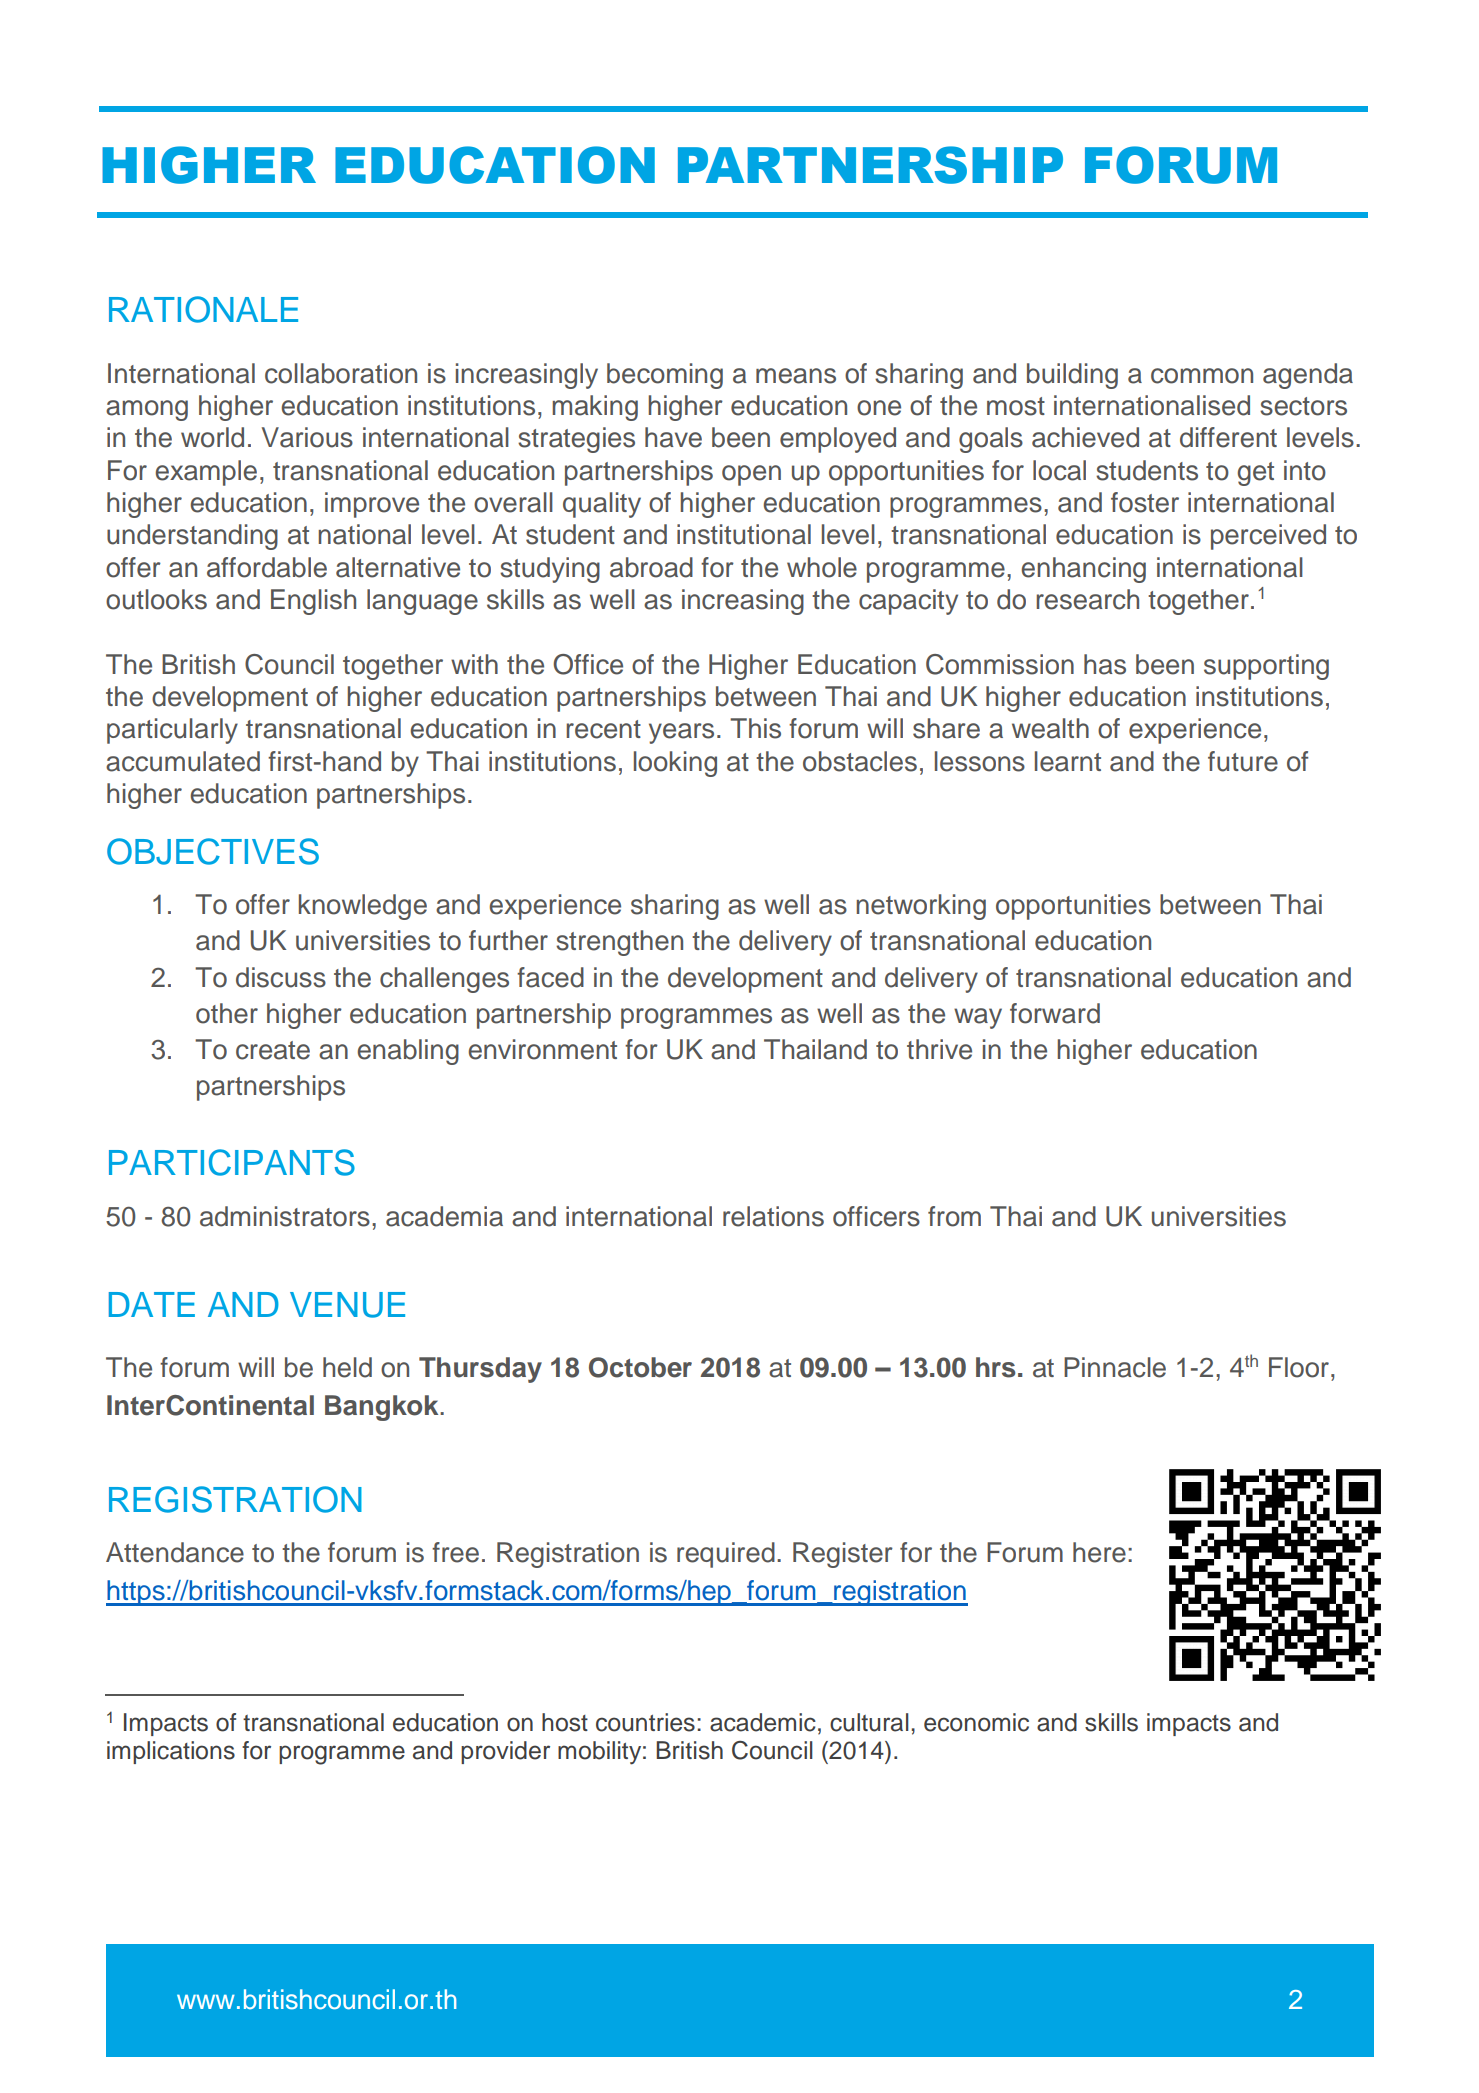 This screenshot has width=1479, height=2093. I want to click on Pinnacle, so click(1115, 1367).
